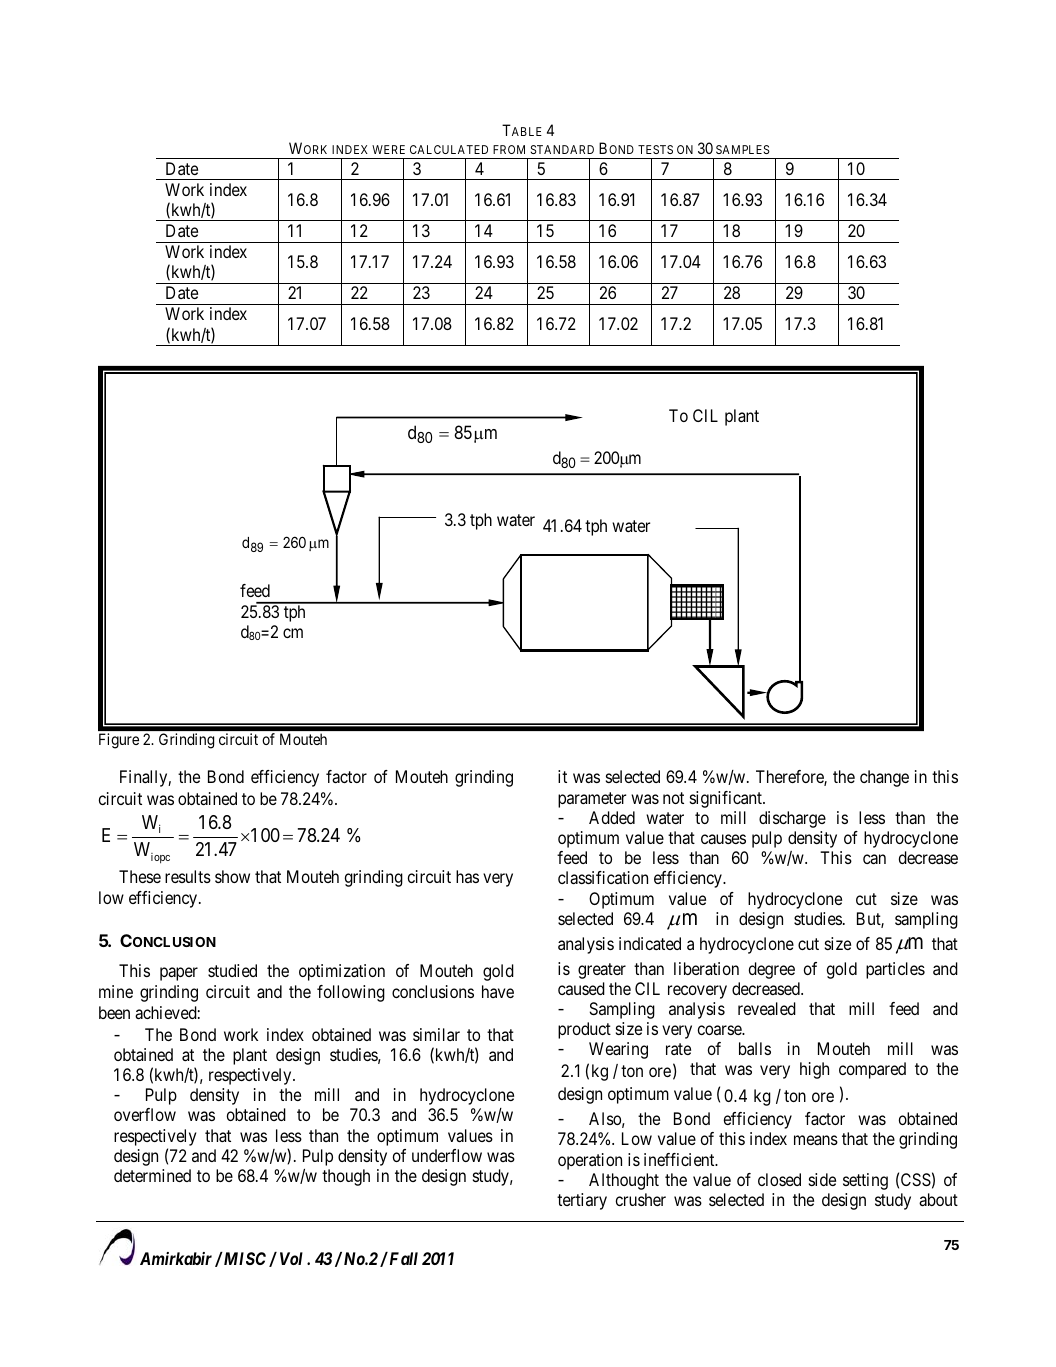 This screenshot has height=1367, width=1056. Describe the element at coordinates (792, 819) in the screenshot. I see `discharge` at that location.
